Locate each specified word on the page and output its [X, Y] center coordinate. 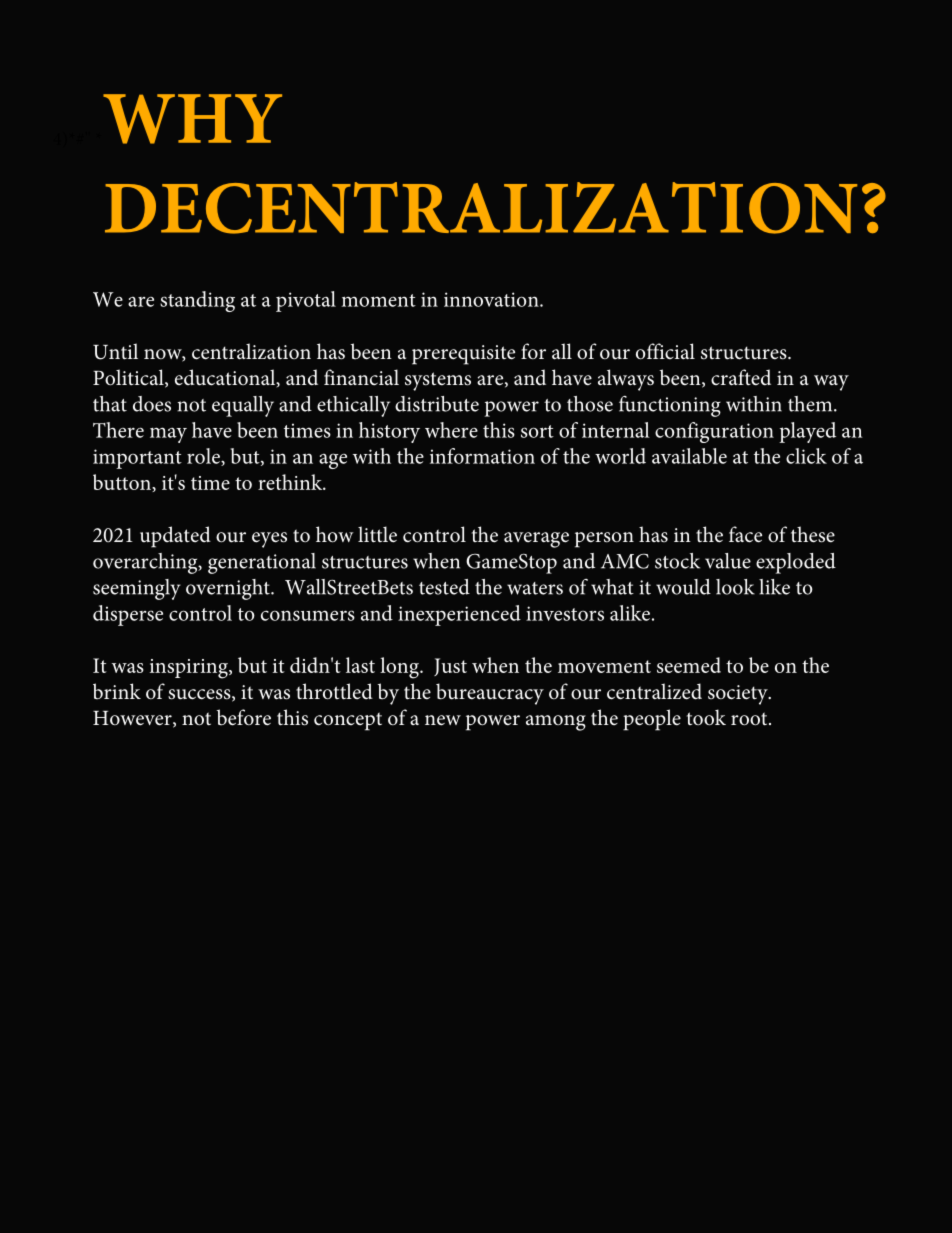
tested [444, 587]
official [665, 351]
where [451, 430]
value [728, 561]
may [168, 435]
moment [378, 300]
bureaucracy [490, 694]
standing [197, 301]
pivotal [306, 301]
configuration [714, 432]
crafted [741, 377]
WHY [192, 119]
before [244, 717]
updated [175, 537]
